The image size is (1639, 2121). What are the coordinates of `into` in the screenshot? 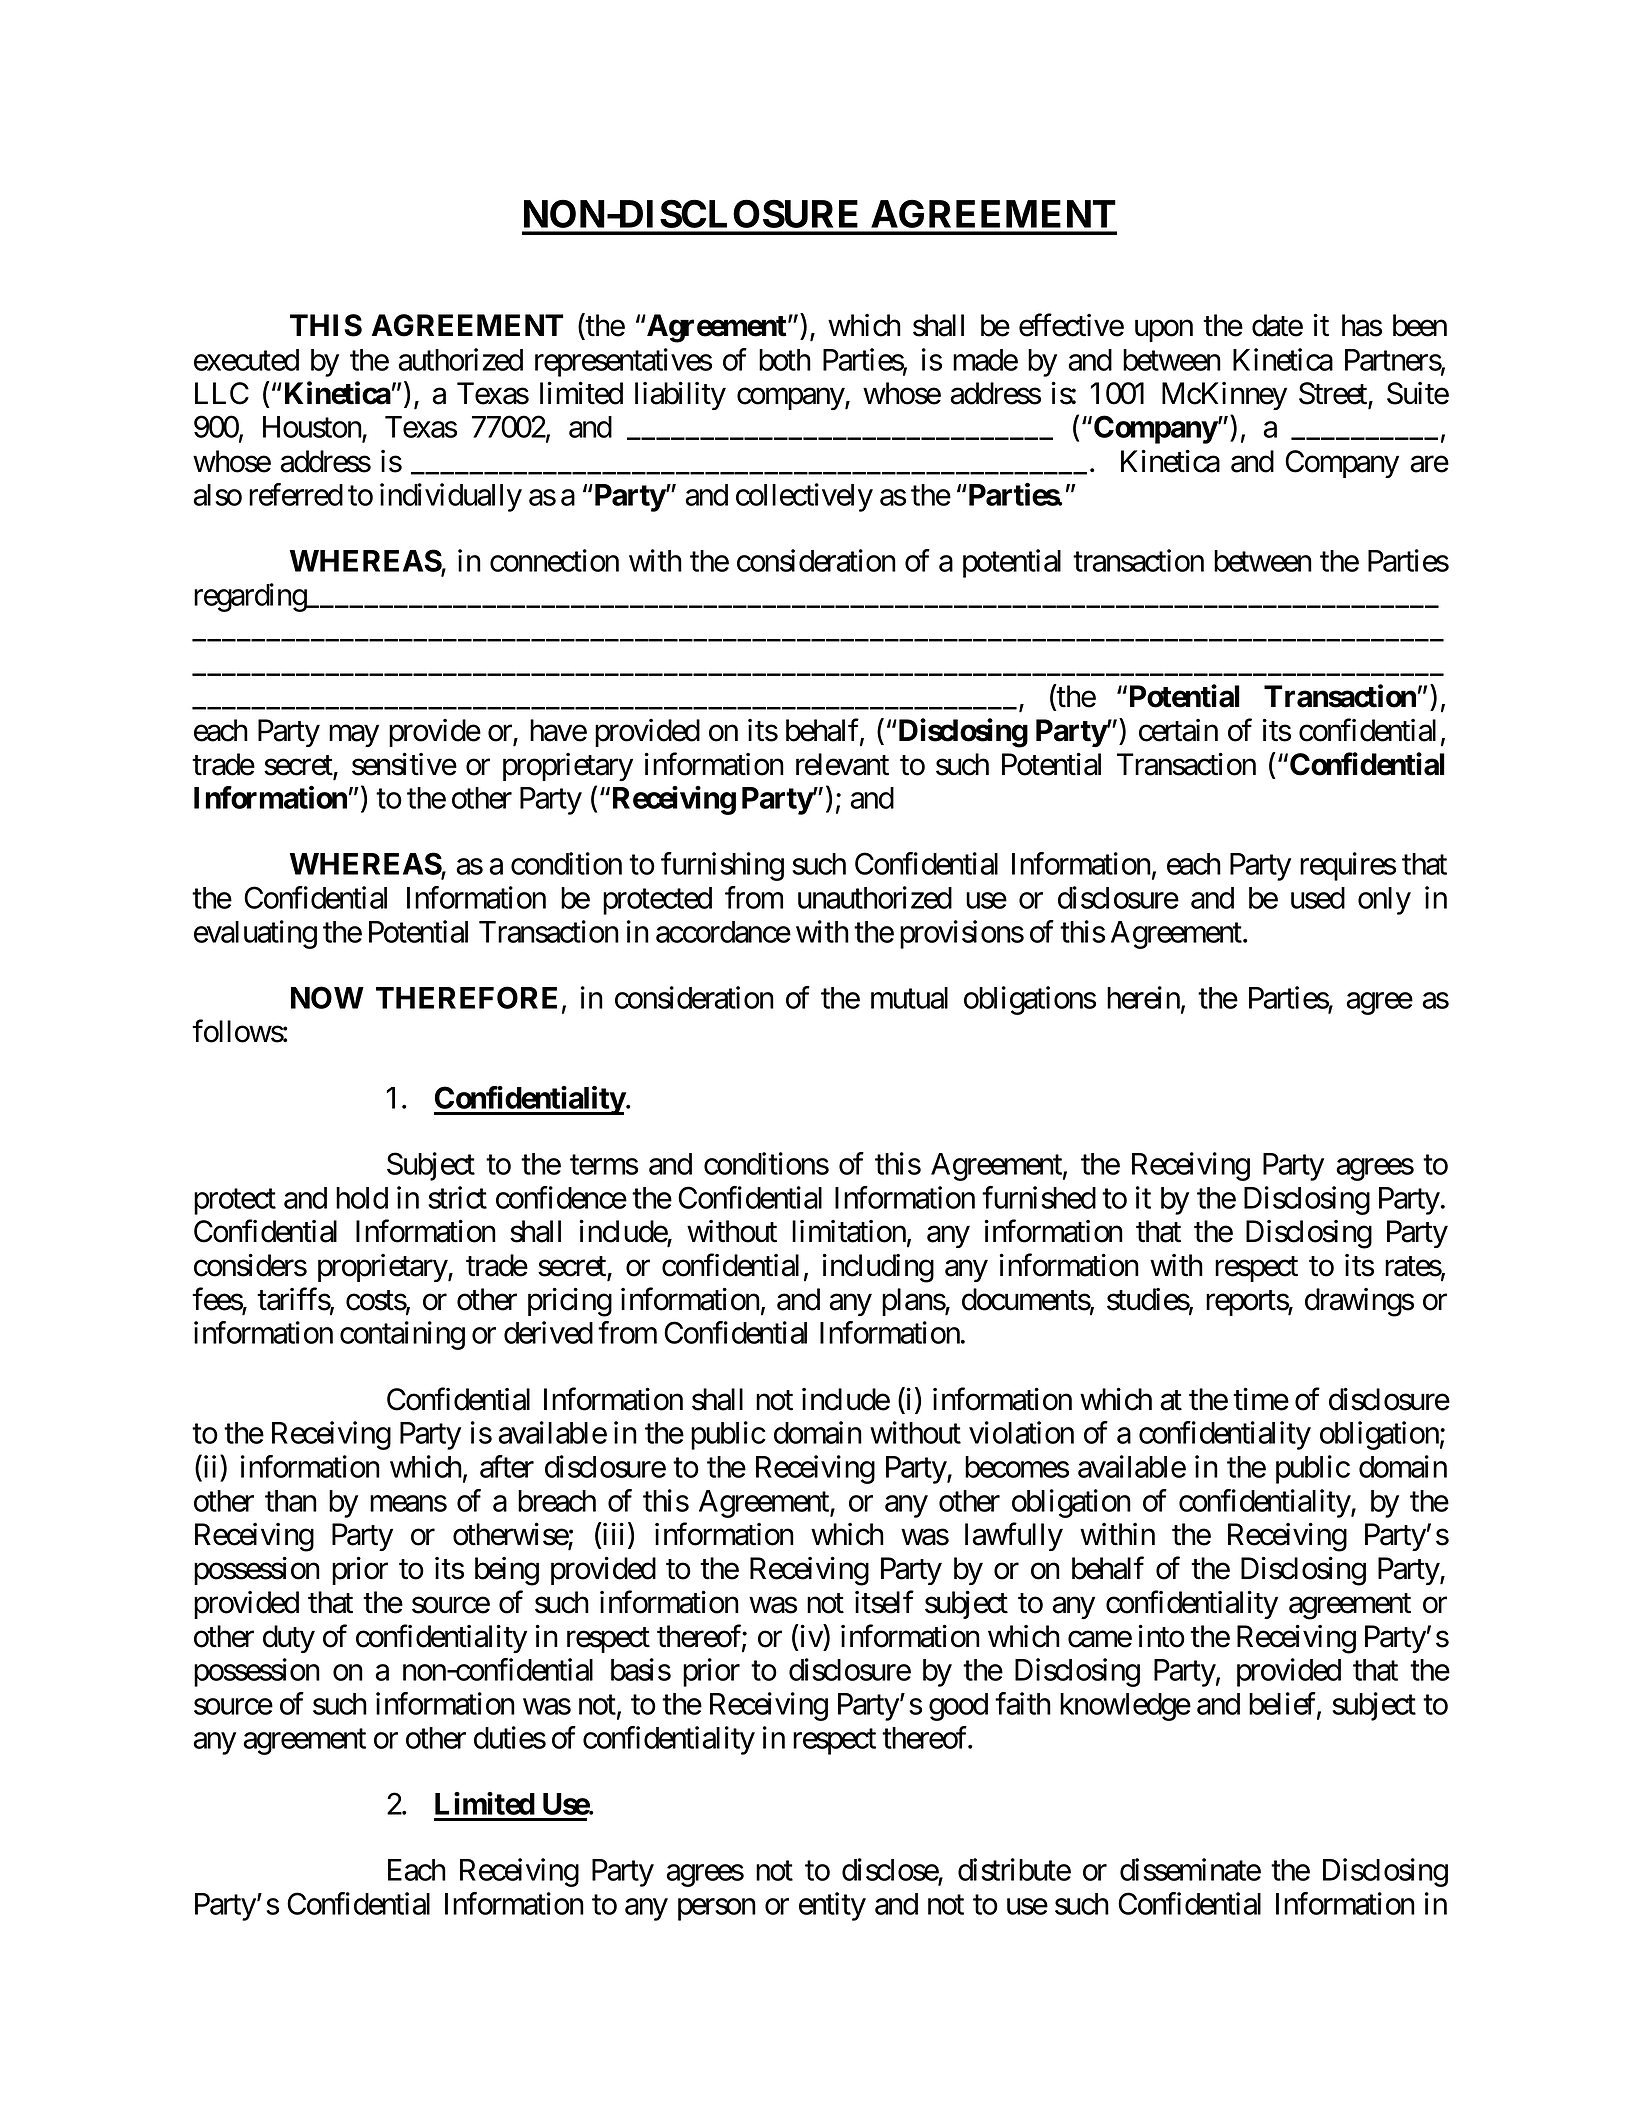 It's located at (1162, 1636).
